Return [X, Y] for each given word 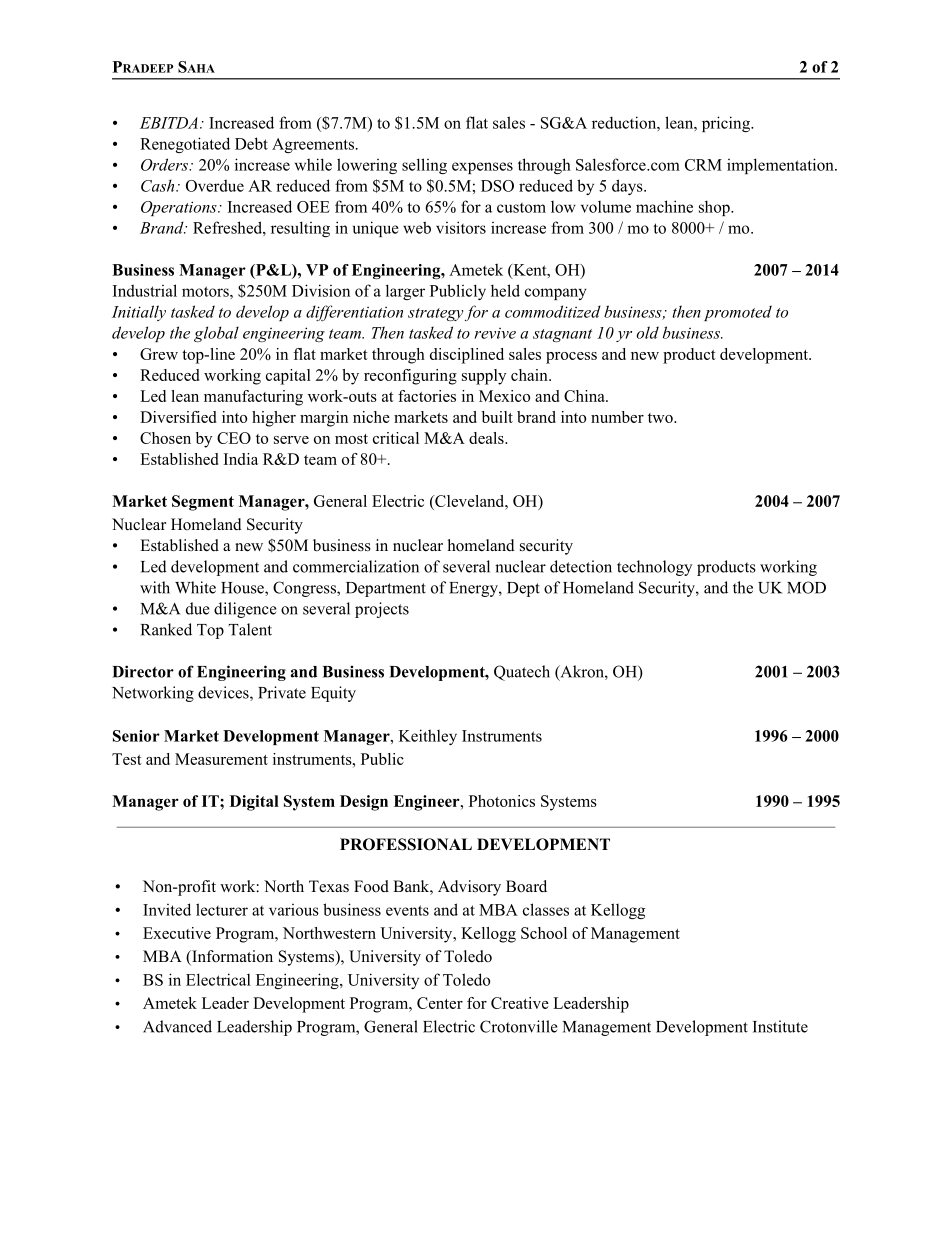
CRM [703, 165]
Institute [780, 1026]
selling [424, 166]
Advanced [177, 1026]
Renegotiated [185, 145]
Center [440, 1003]
